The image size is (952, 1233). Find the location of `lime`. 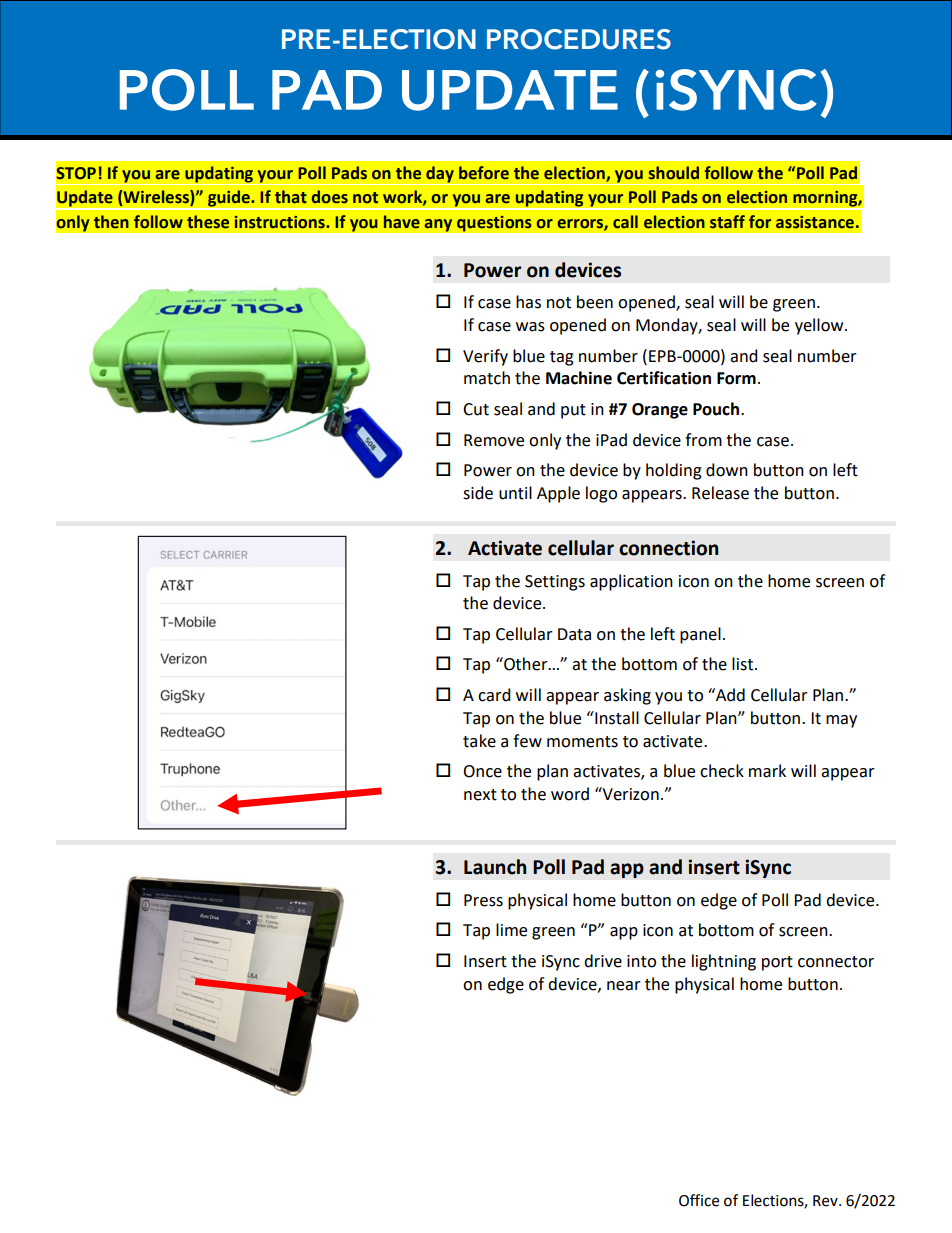

lime is located at coordinates (511, 930).
